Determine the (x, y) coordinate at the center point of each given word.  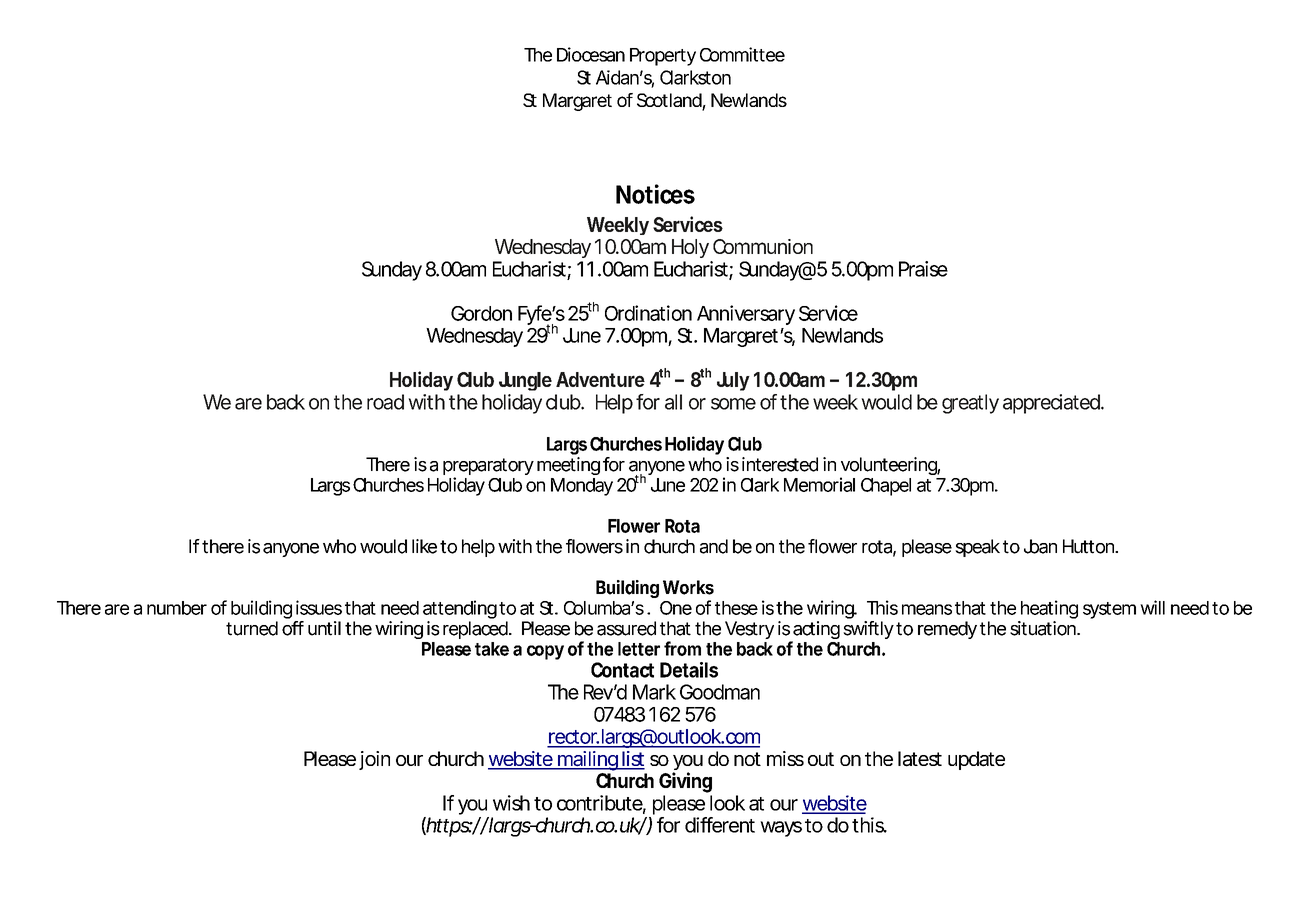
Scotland (670, 101)
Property (663, 57)
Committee (742, 54)
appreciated (1051, 404)
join (374, 760)
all (673, 402)
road (385, 402)
